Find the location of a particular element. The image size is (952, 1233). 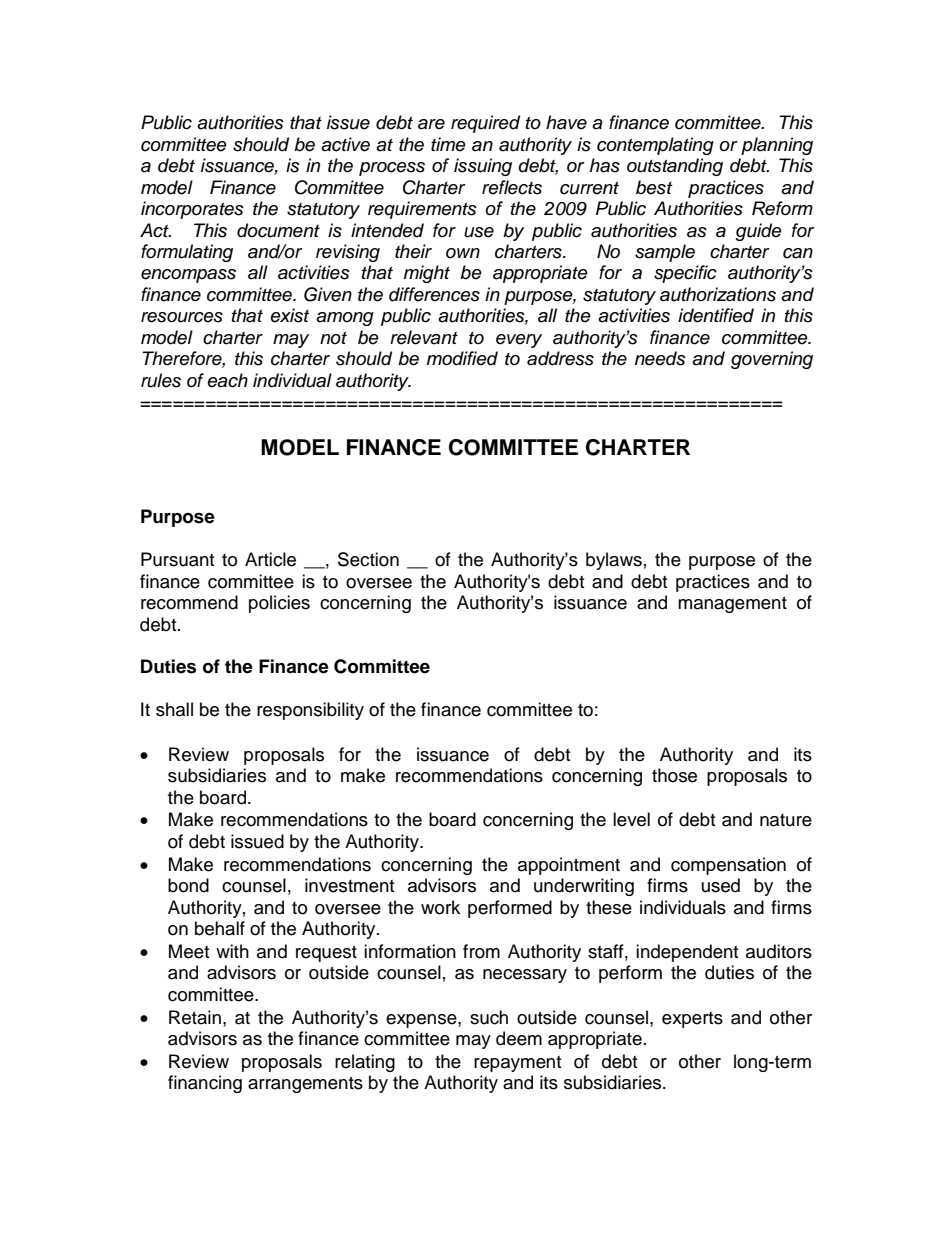

issuing is located at coordinates (483, 167).
